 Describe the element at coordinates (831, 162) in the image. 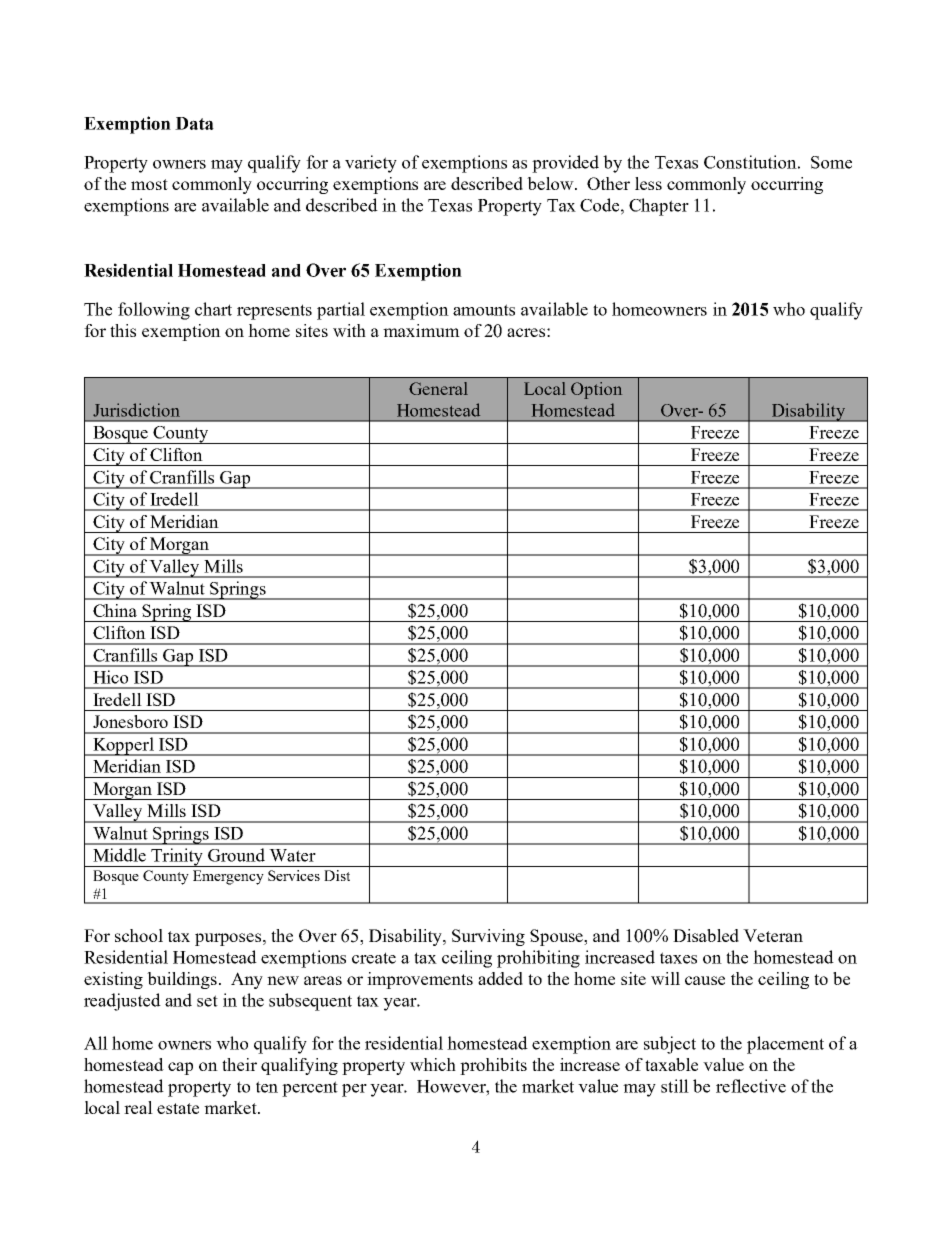

I see `Some` at that location.
